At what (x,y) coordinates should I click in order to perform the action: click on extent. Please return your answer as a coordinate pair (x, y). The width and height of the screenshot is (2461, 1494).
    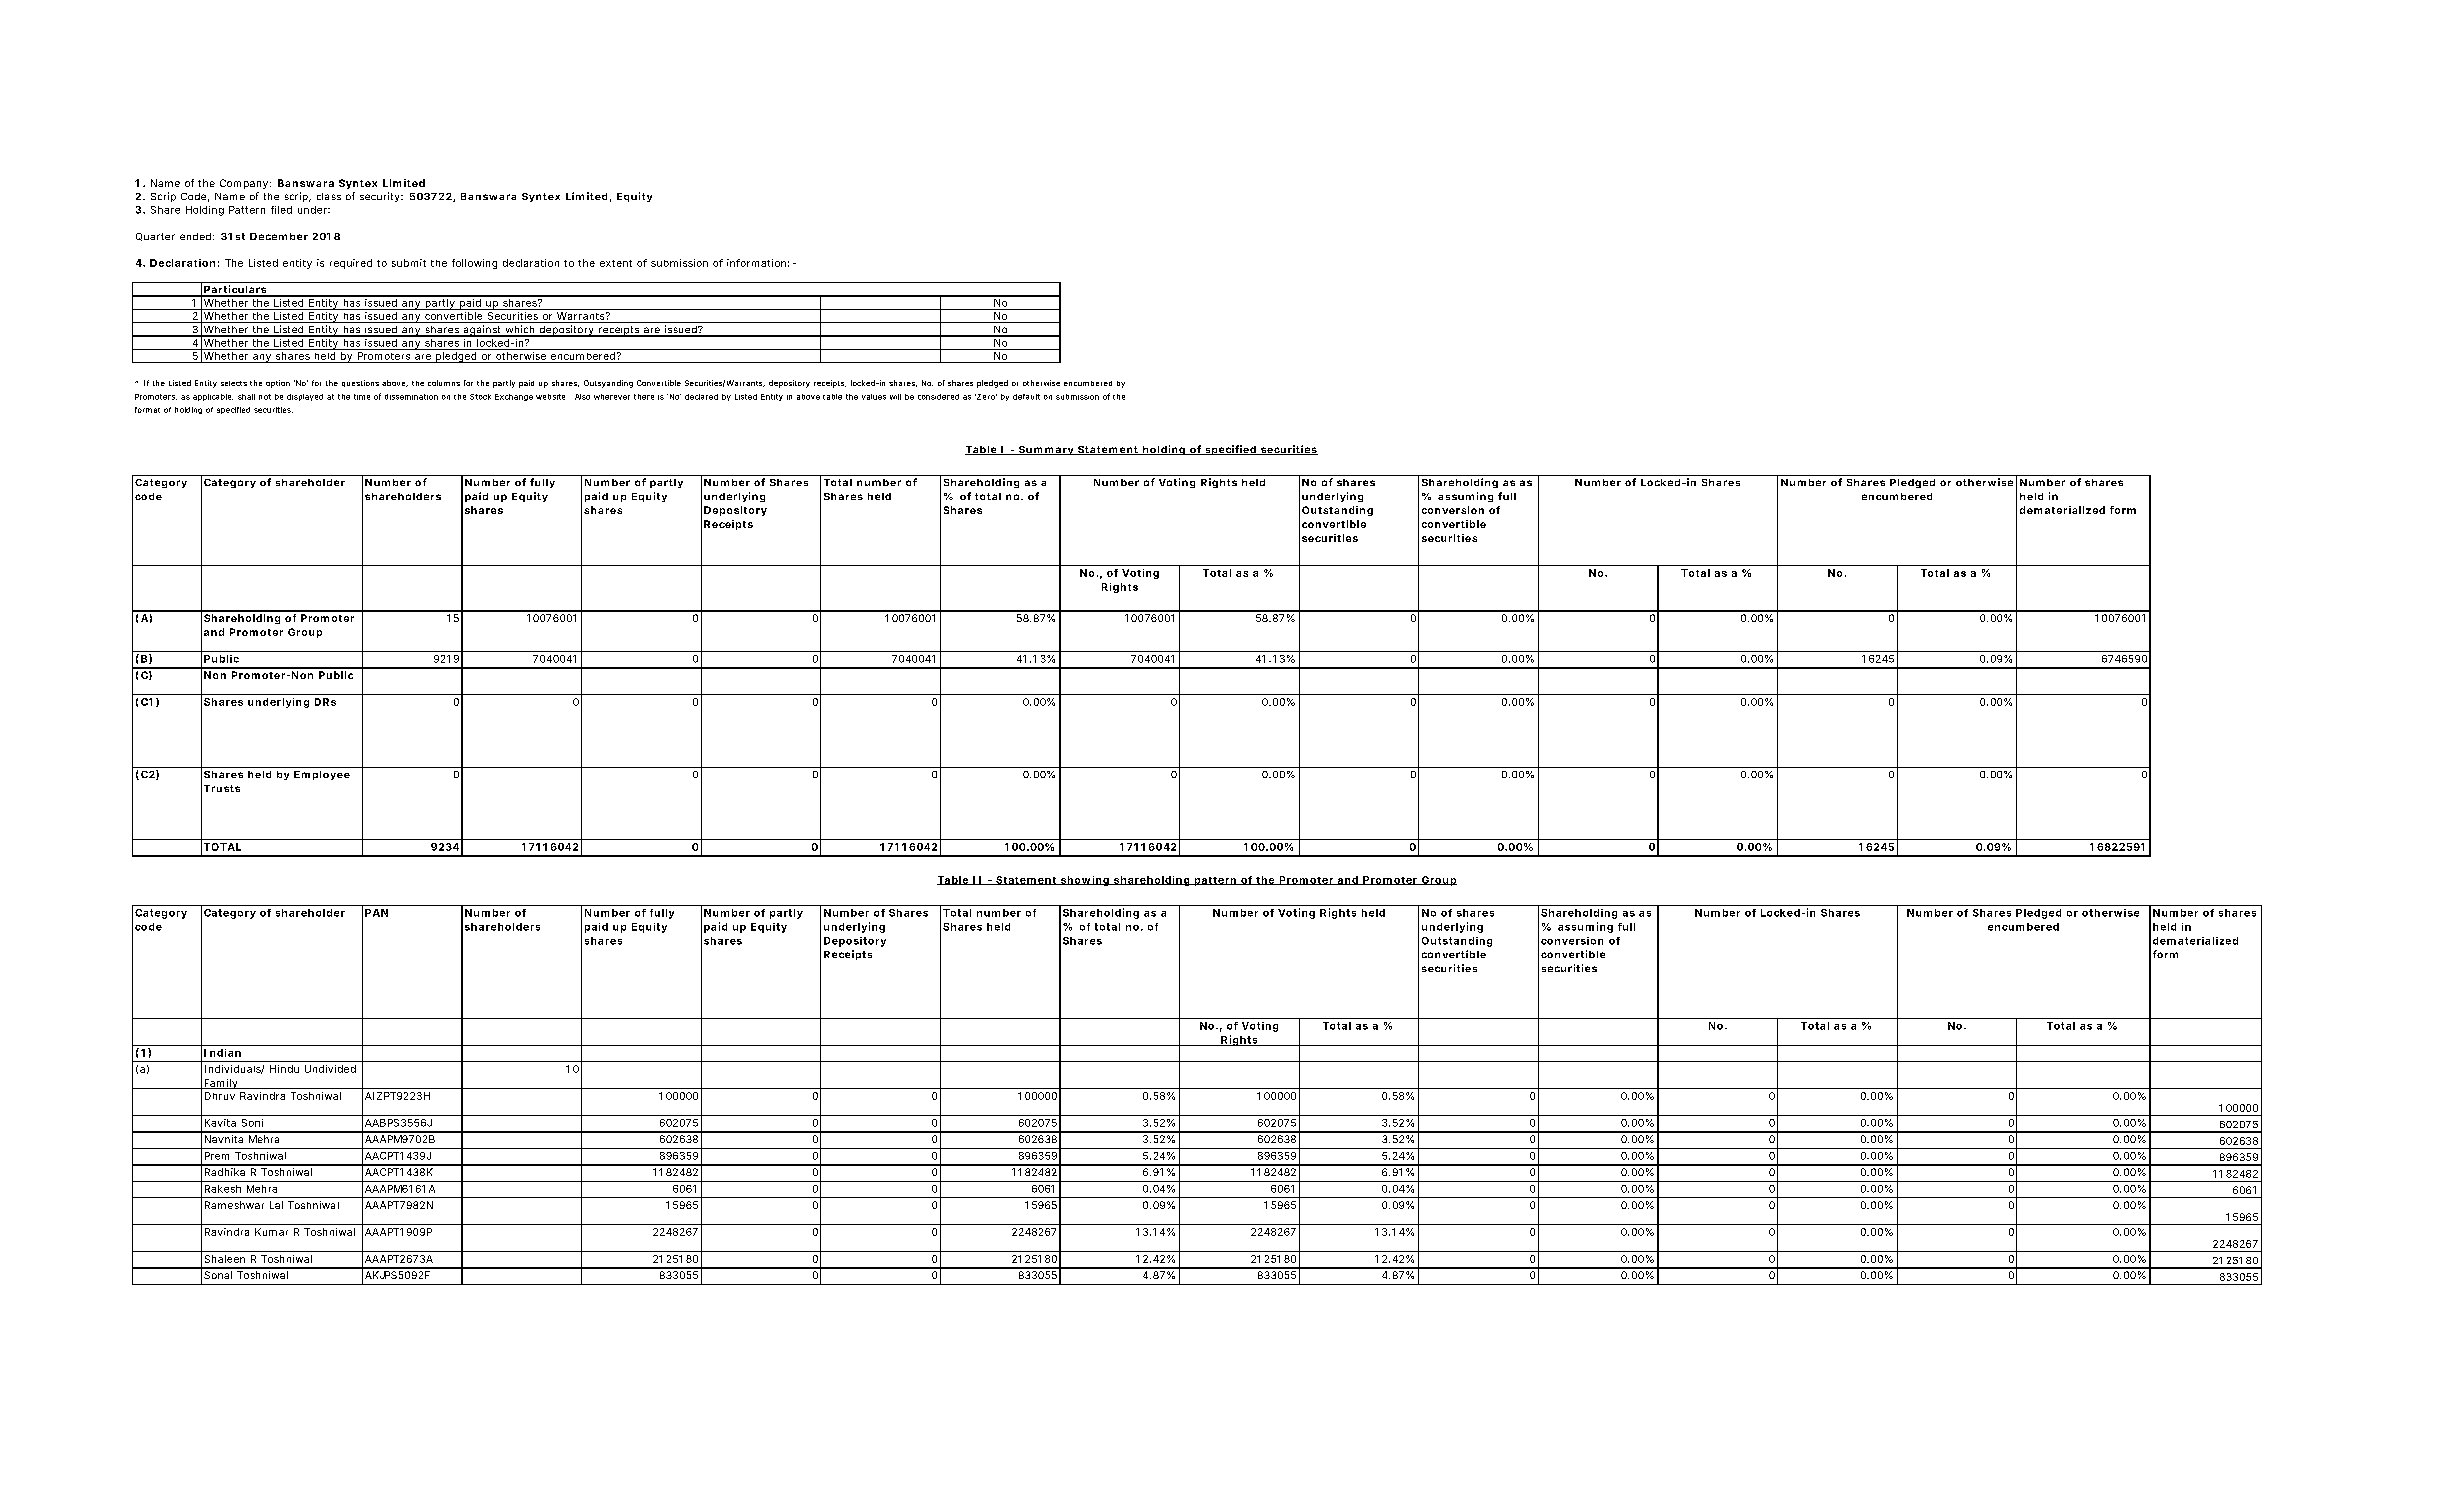
    Looking at the image, I should click on (616, 263).
